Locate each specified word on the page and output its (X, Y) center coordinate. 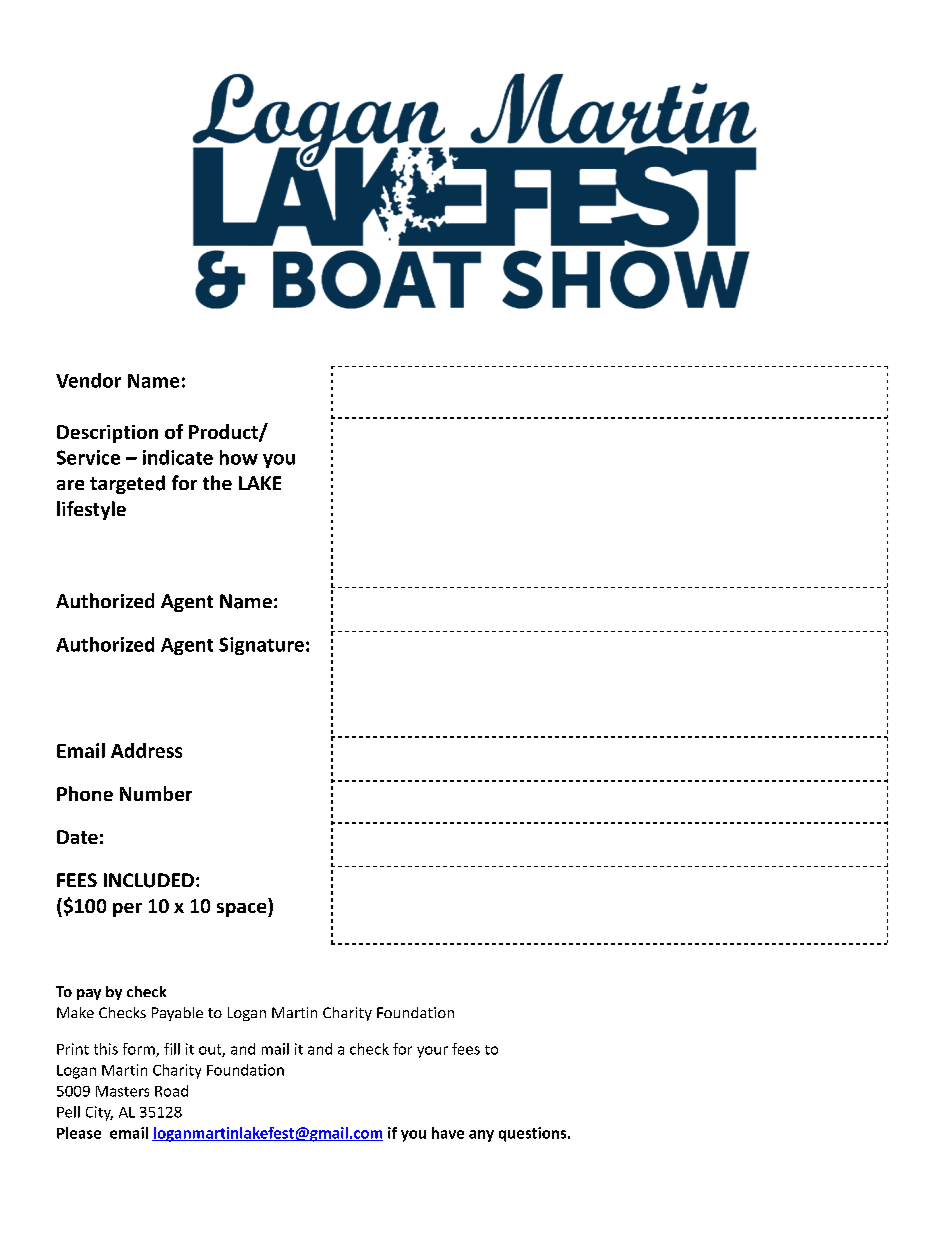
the (217, 482)
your (432, 1052)
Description (107, 434)
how (239, 457)
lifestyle (91, 510)
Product (224, 433)
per (127, 910)
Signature (261, 646)
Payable (177, 1014)
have (448, 1133)
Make (75, 1012)
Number (156, 793)
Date (77, 837)
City (99, 1113)
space (243, 910)
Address (146, 750)
